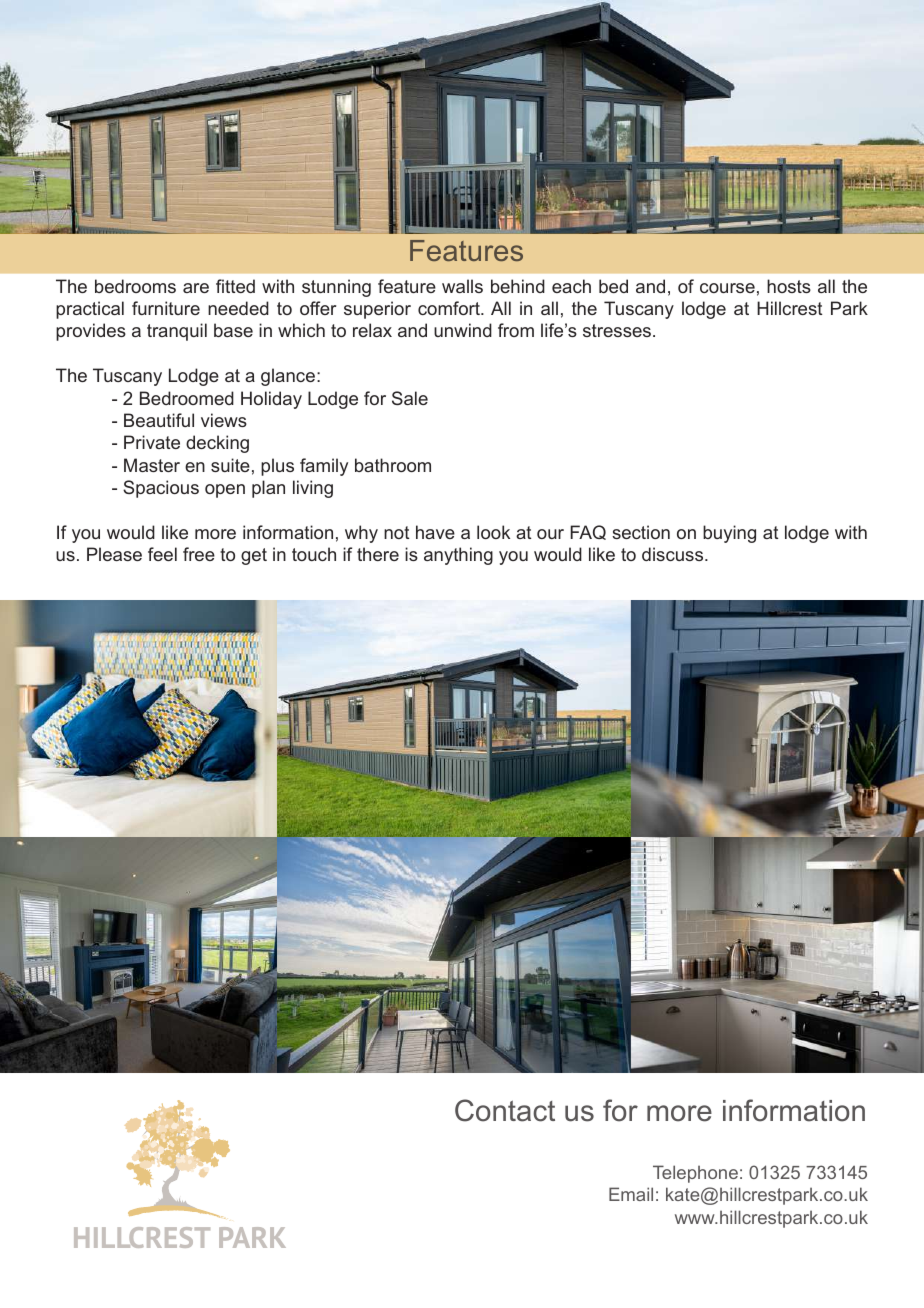 The width and height of the screenshot is (924, 1308). I want to click on Email, so click(631, 1194).
